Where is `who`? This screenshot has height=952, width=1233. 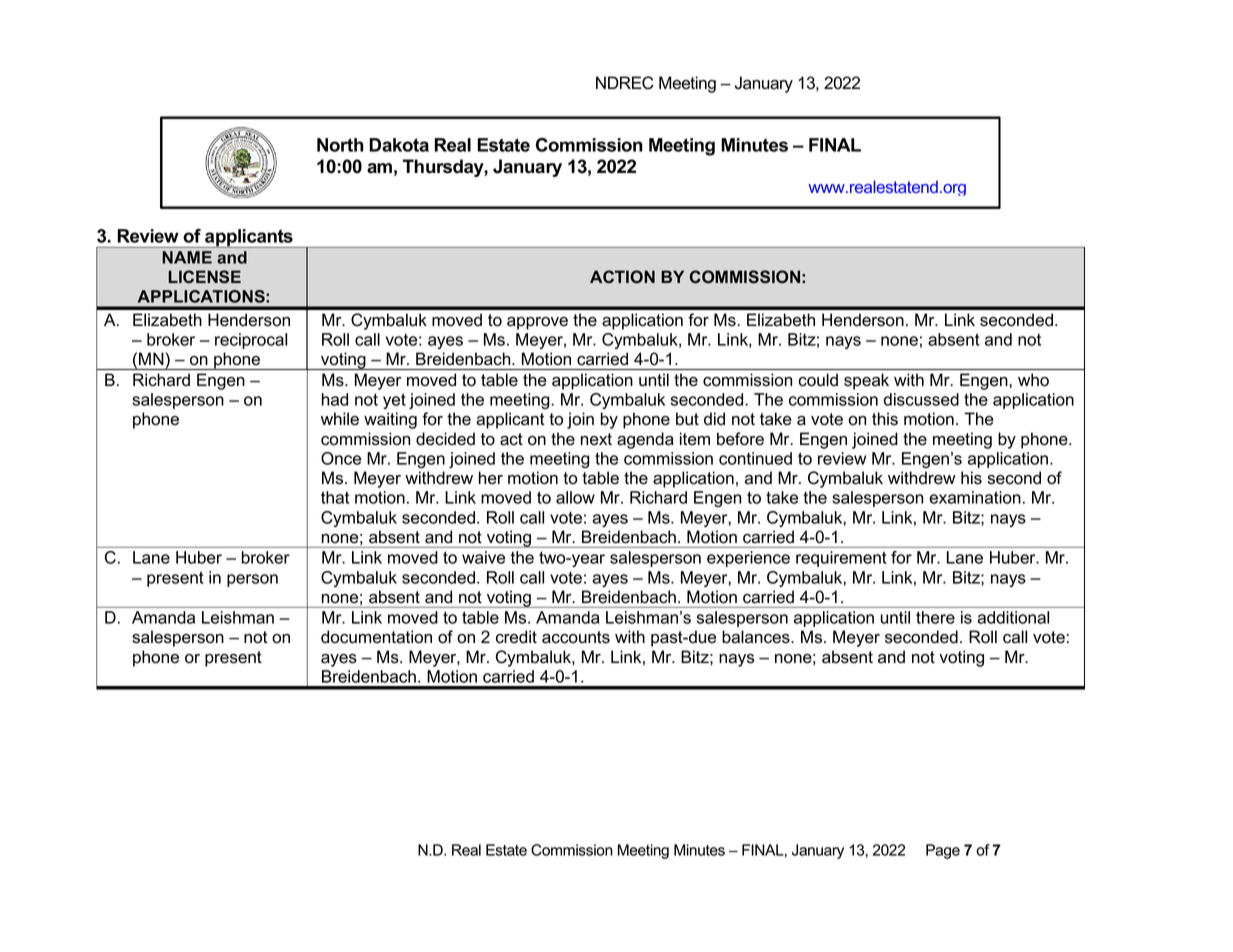 who is located at coordinates (1033, 380).
